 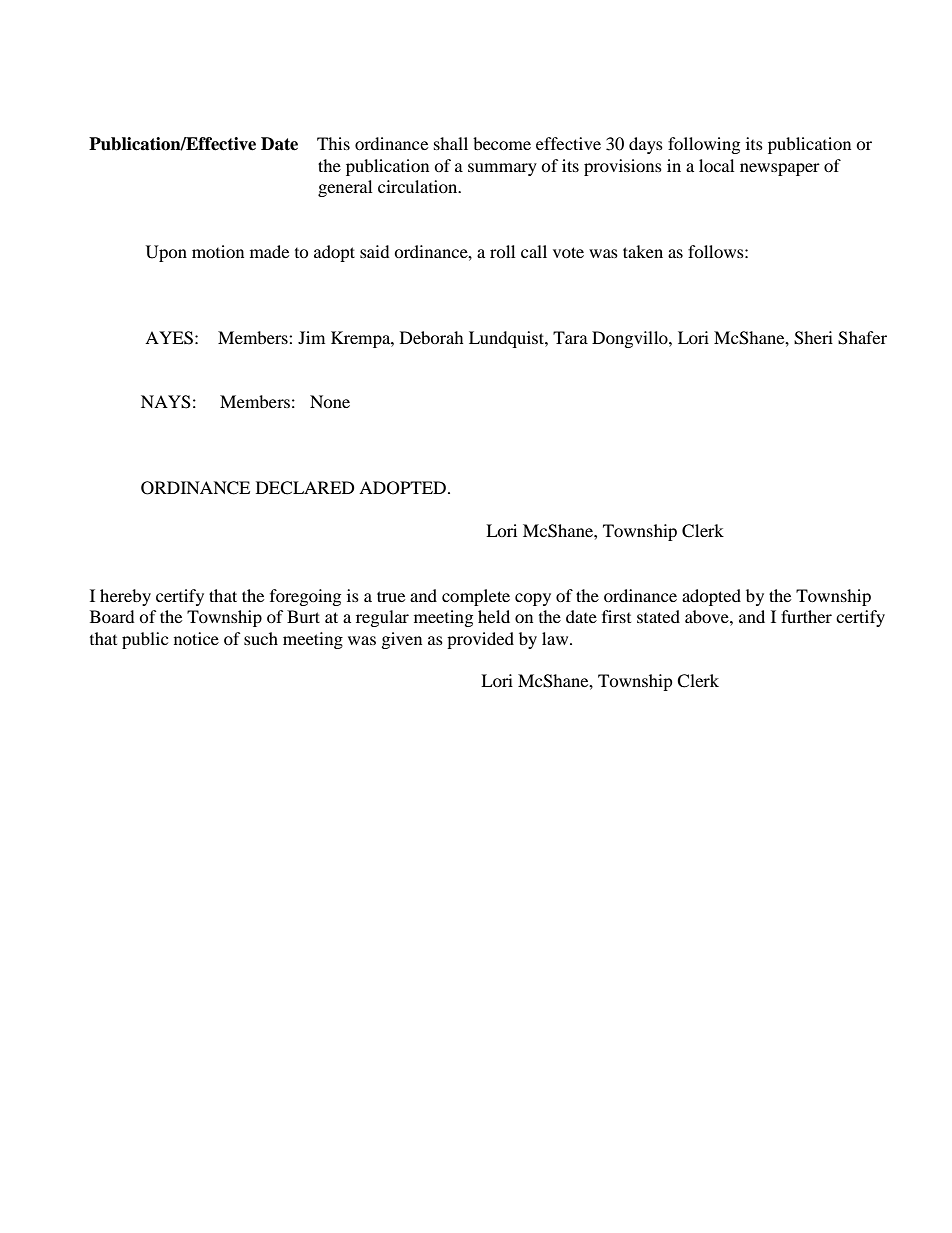 What do you see at coordinates (494, 616) in the image?
I see `held` at bounding box center [494, 616].
